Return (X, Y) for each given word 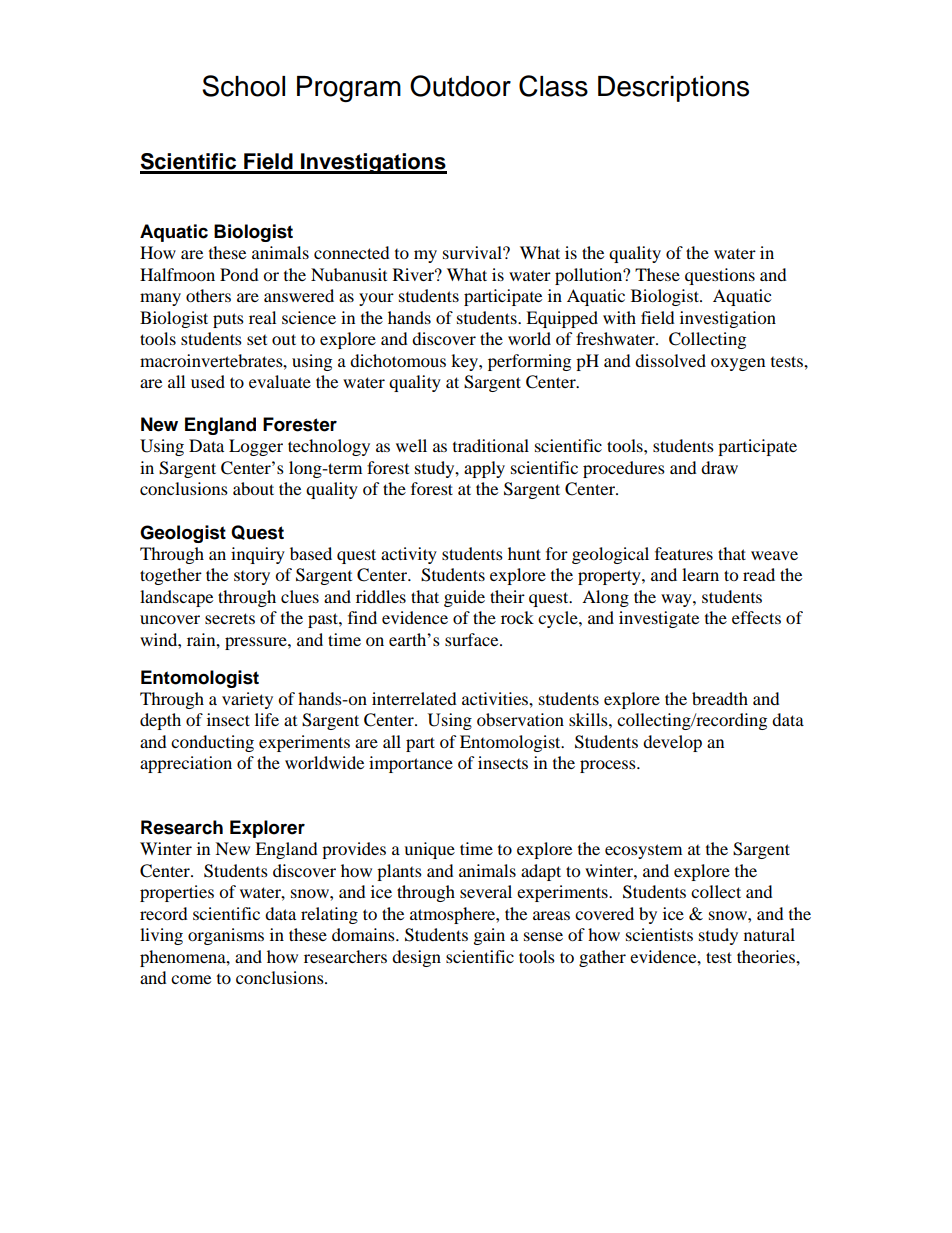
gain (489, 936)
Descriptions (673, 89)
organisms (226, 936)
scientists (659, 934)
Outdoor (460, 86)
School (243, 86)
